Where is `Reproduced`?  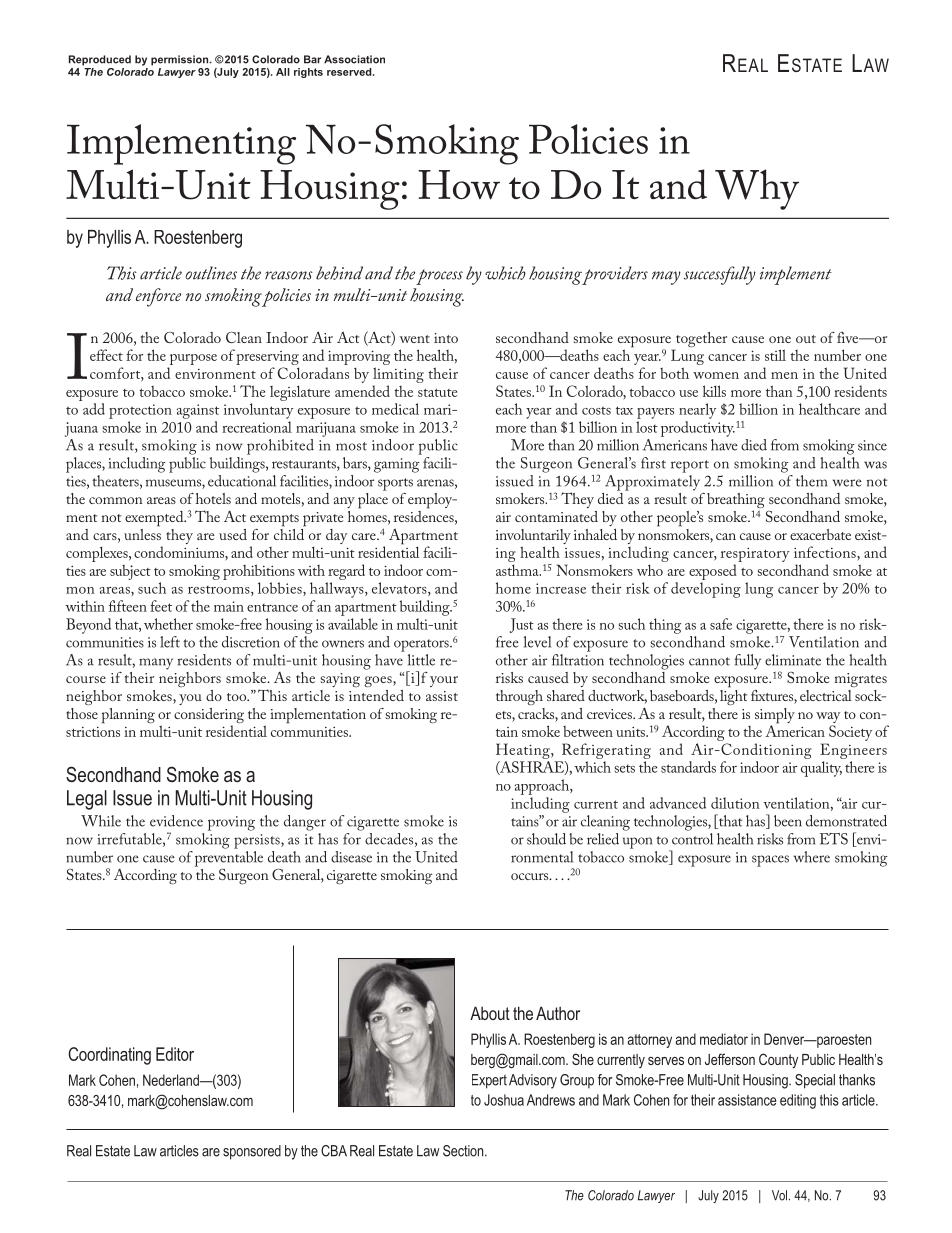 Reproduced is located at coordinates (100, 60).
